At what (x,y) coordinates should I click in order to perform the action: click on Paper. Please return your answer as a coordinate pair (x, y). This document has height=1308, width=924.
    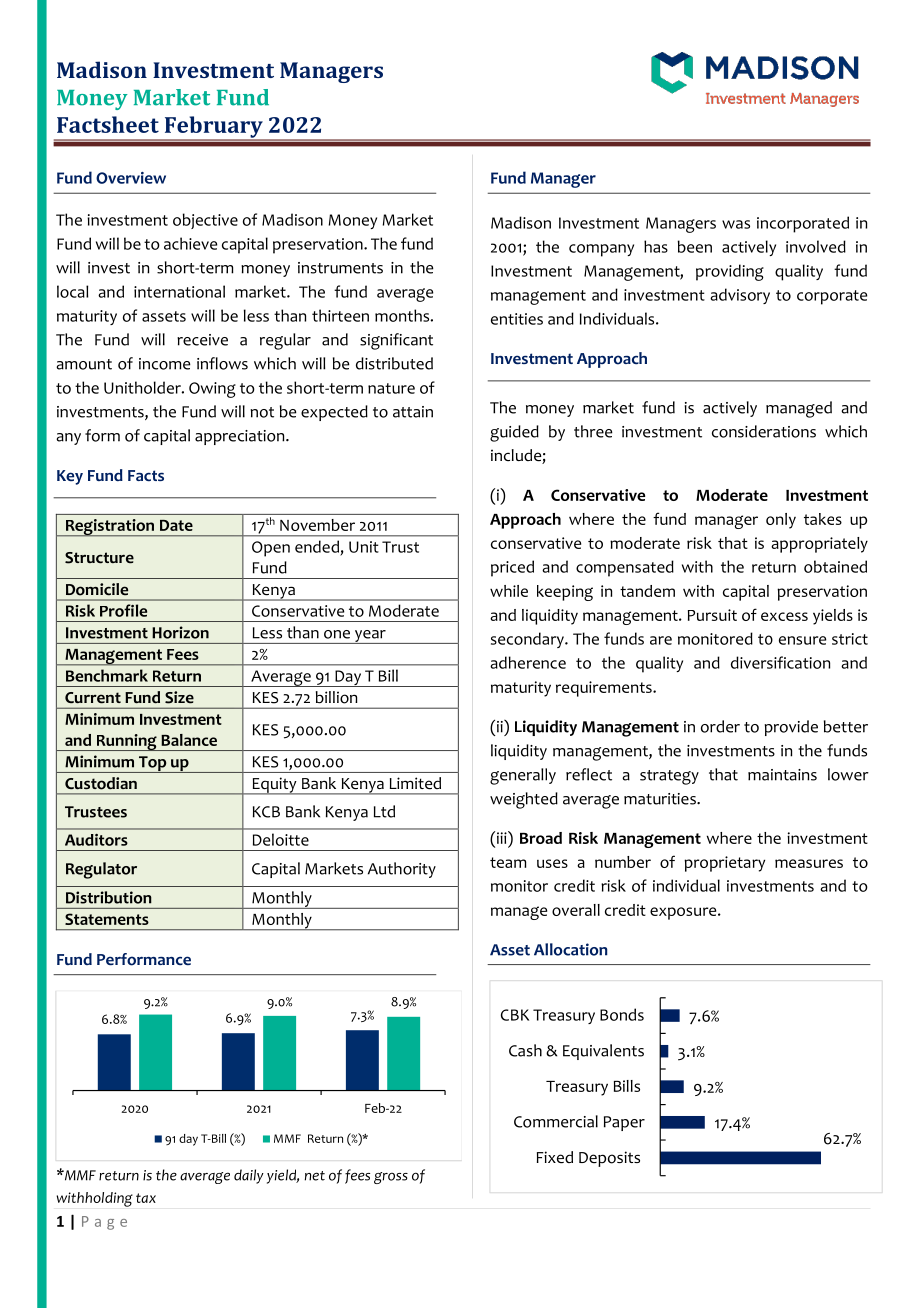
    Looking at the image, I should click on (624, 1123).
